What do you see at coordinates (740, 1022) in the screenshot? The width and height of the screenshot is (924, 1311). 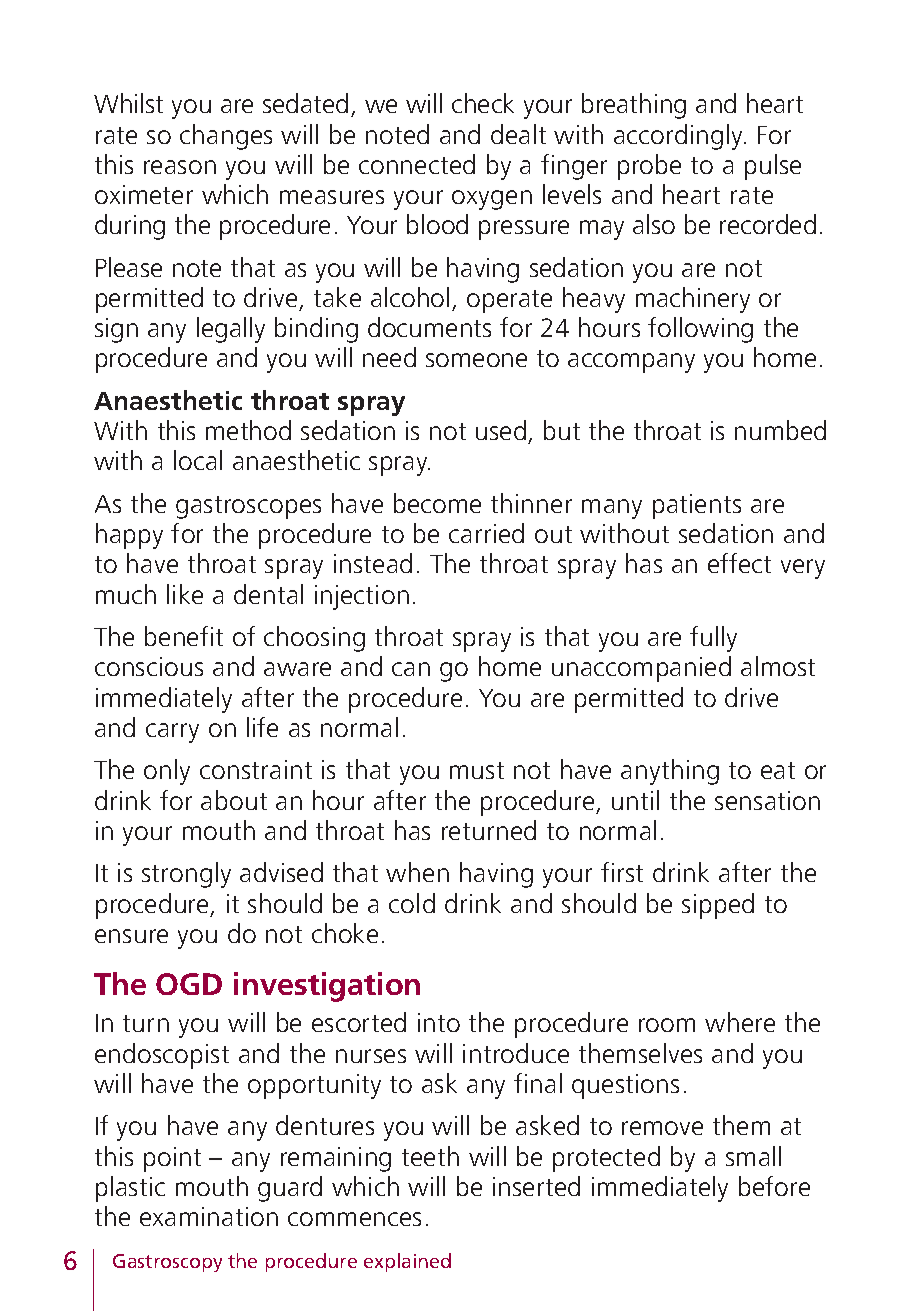 I see `where` at bounding box center [740, 1022].
